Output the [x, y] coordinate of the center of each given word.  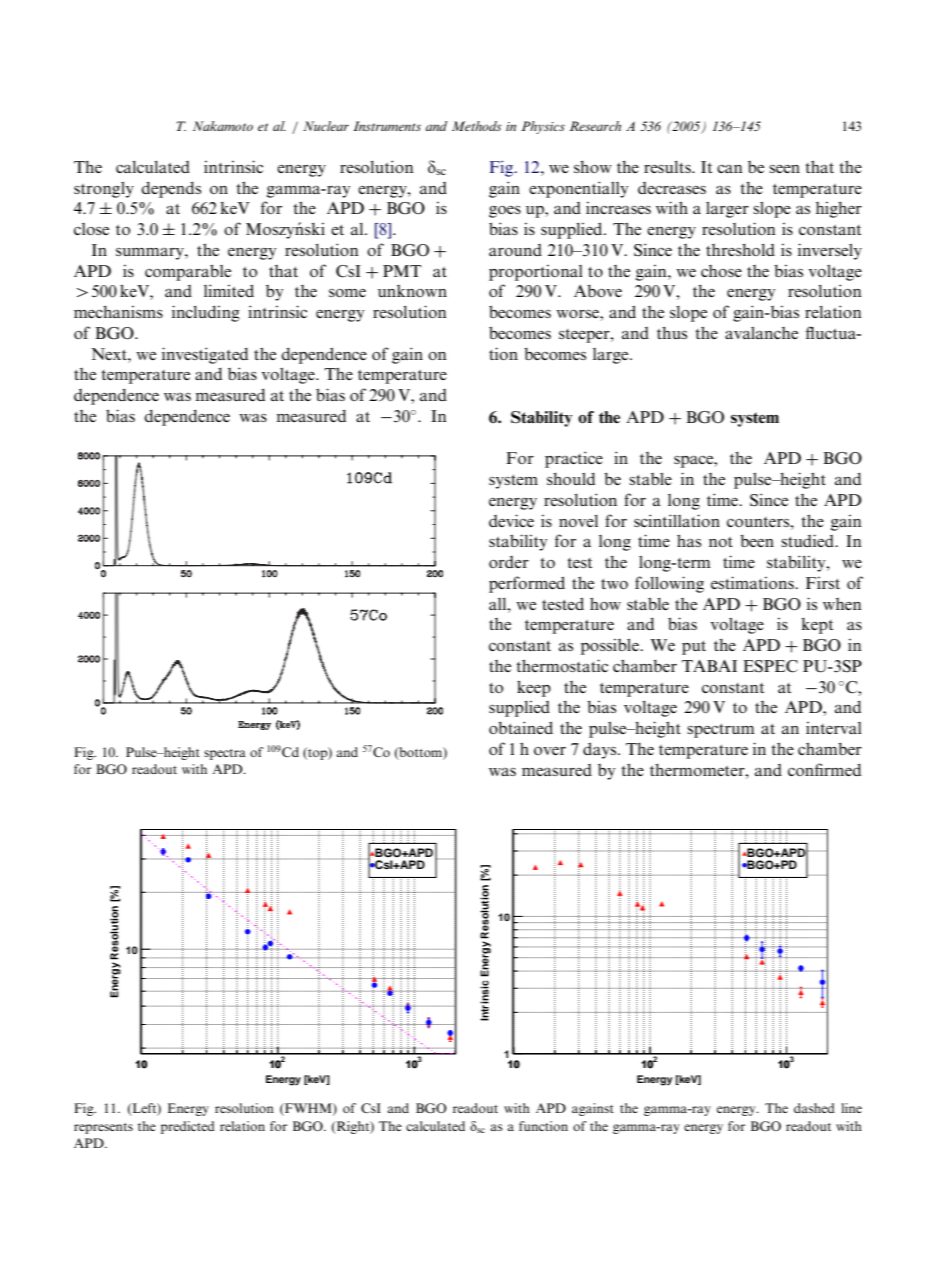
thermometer [698, 769]
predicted [188, 1127]
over [550, 751]
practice [574, 459]
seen [784, 169]
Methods [477, 126]
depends [171, 189]
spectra [225, 754]
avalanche [761, 333]
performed [527, 584]
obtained [521, 727]
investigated [205, 355]
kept [817, 626]
